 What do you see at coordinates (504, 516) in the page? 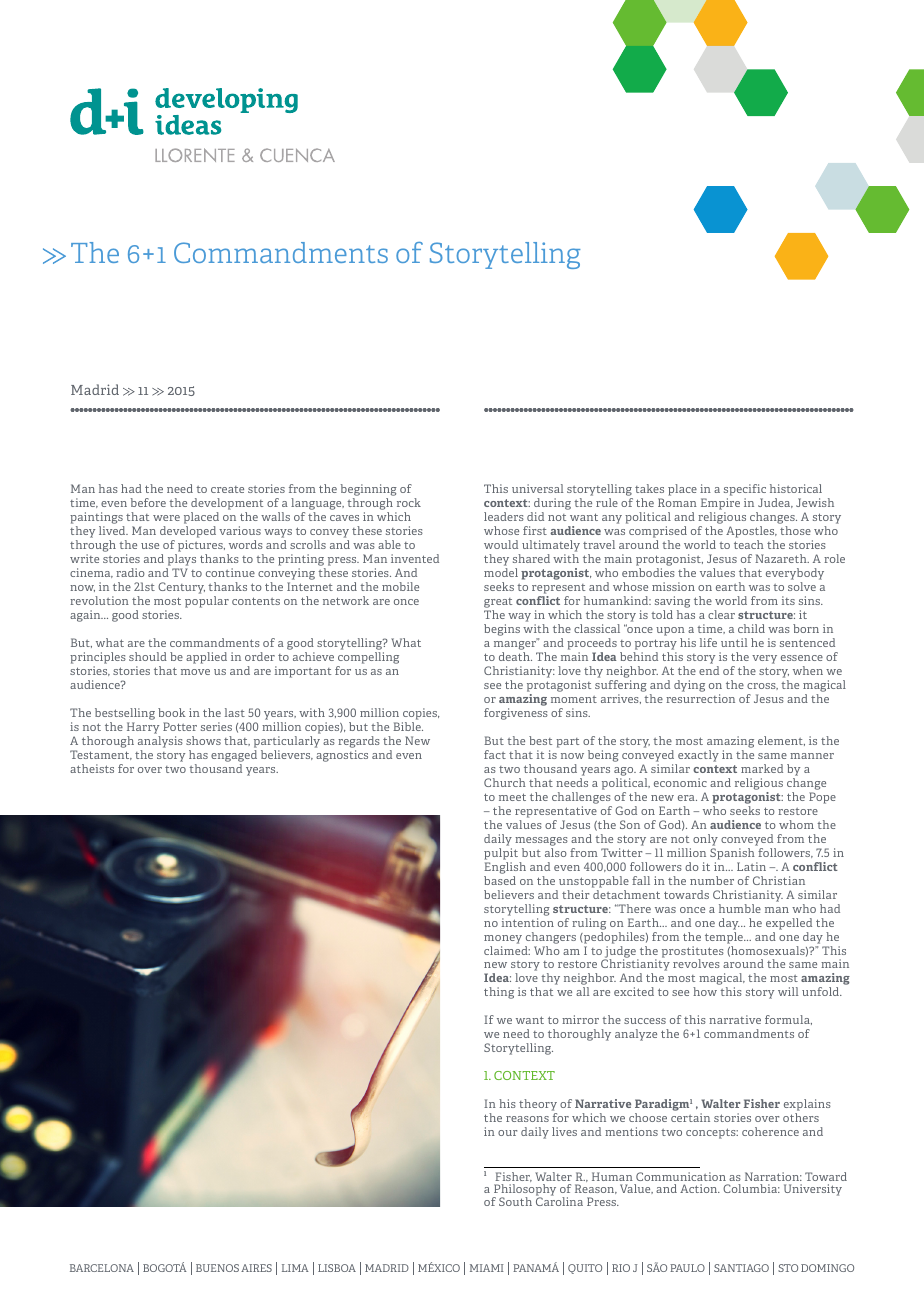
I see `leaders` at bounding box center [504, 516].
